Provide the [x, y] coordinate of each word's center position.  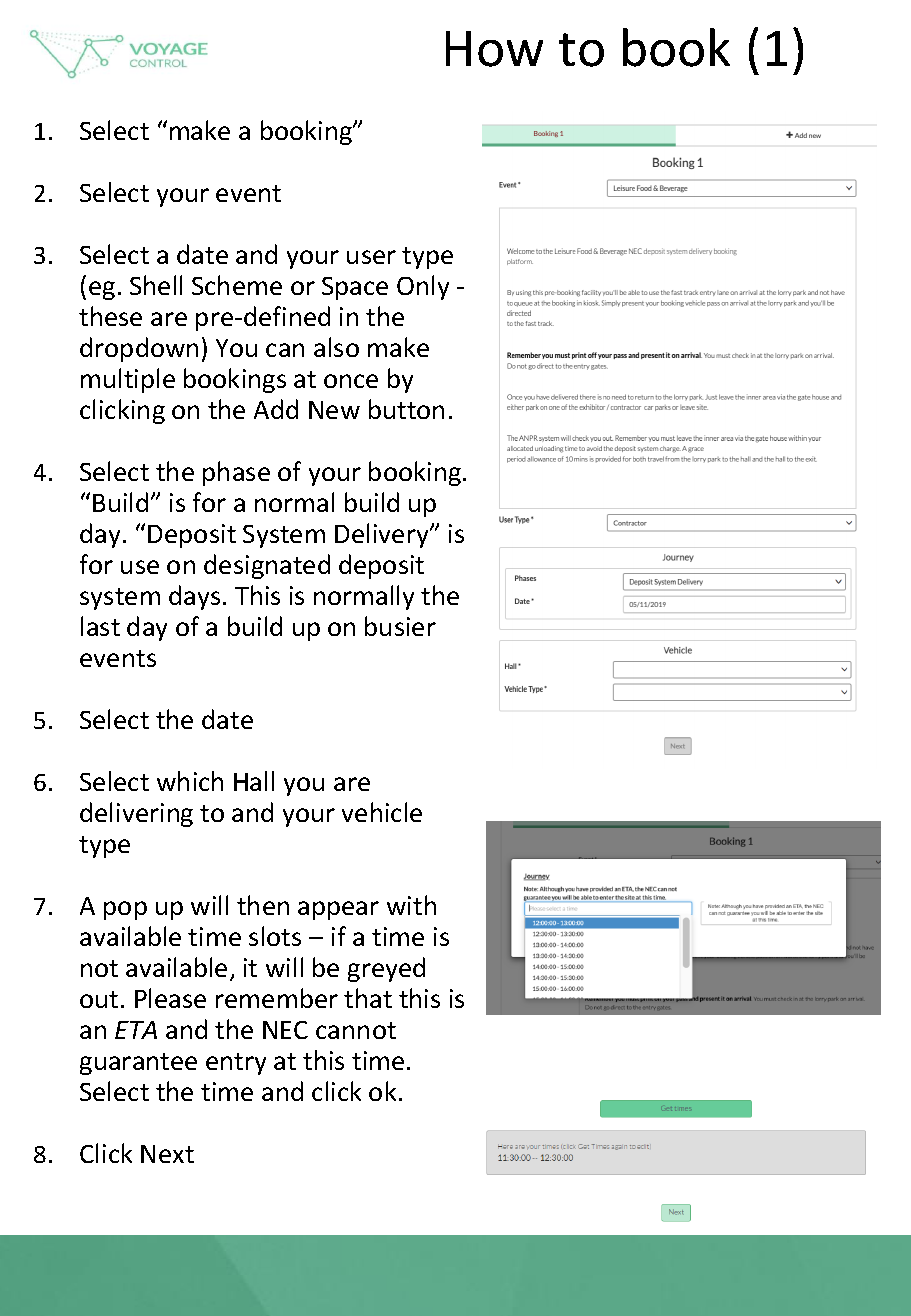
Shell [156, 285]
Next [167, 1154]
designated [267, 566]
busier [400, 626]
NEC [285, 1030]
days [194, 597]
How [494, 49]
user [371, 257]
